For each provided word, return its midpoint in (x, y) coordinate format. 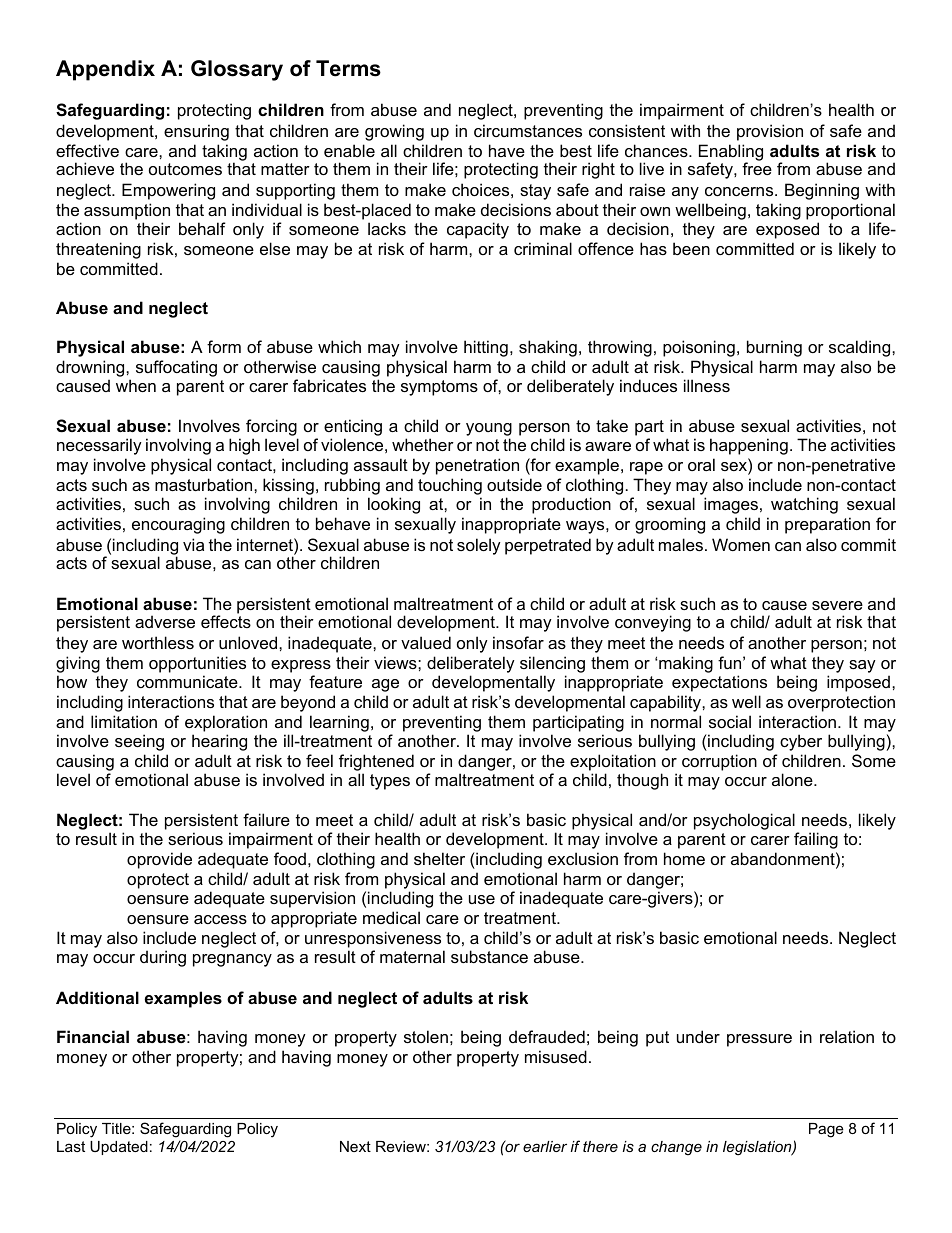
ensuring (196, 132)
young (489, 431)
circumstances (528, 130)
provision (770, 132)
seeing (139, 742)
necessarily (99, 446)
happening (749, 446)
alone (793, 779)
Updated (119, 1148)
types (390, 782)
